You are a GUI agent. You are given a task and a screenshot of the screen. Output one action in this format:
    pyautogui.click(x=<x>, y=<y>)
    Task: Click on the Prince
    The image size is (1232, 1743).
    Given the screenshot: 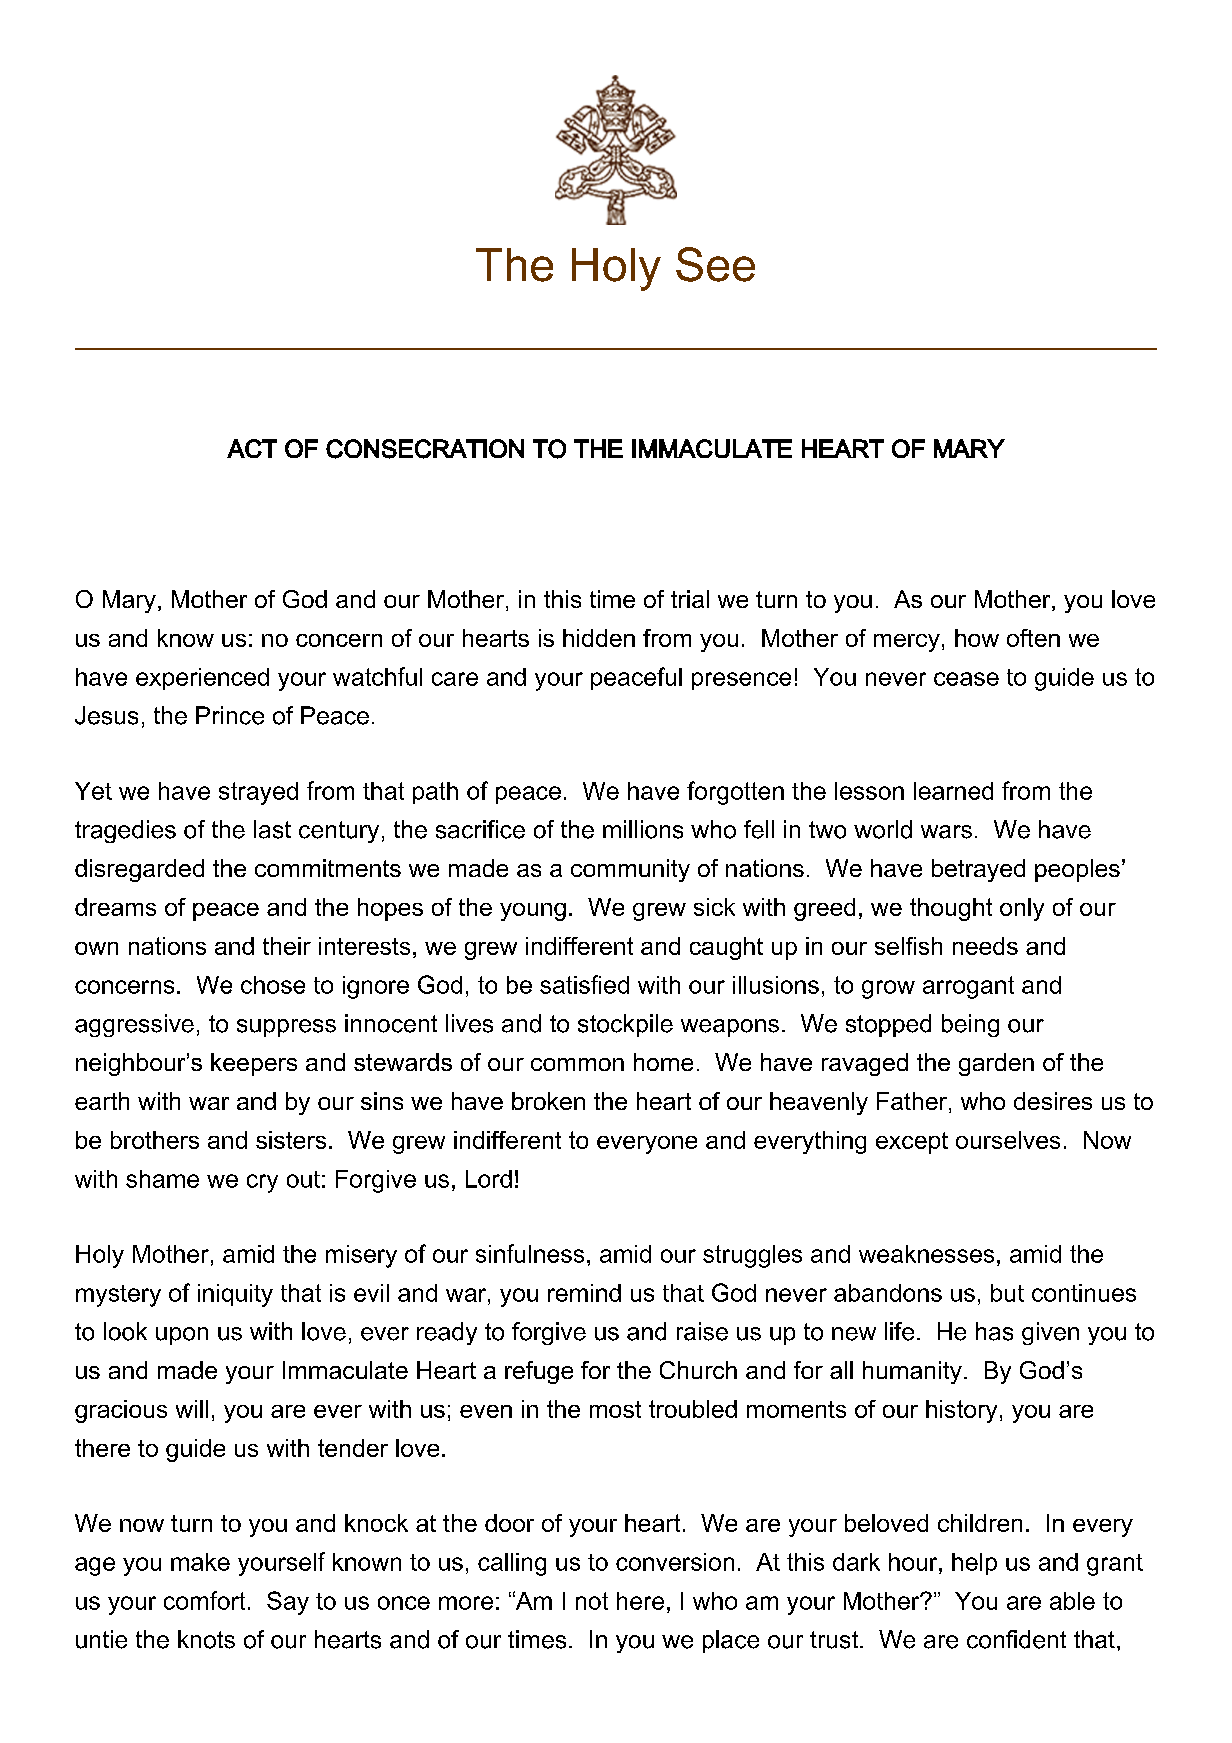 What is the action you would take?
    pyautogui.click(x=230, y=715)
